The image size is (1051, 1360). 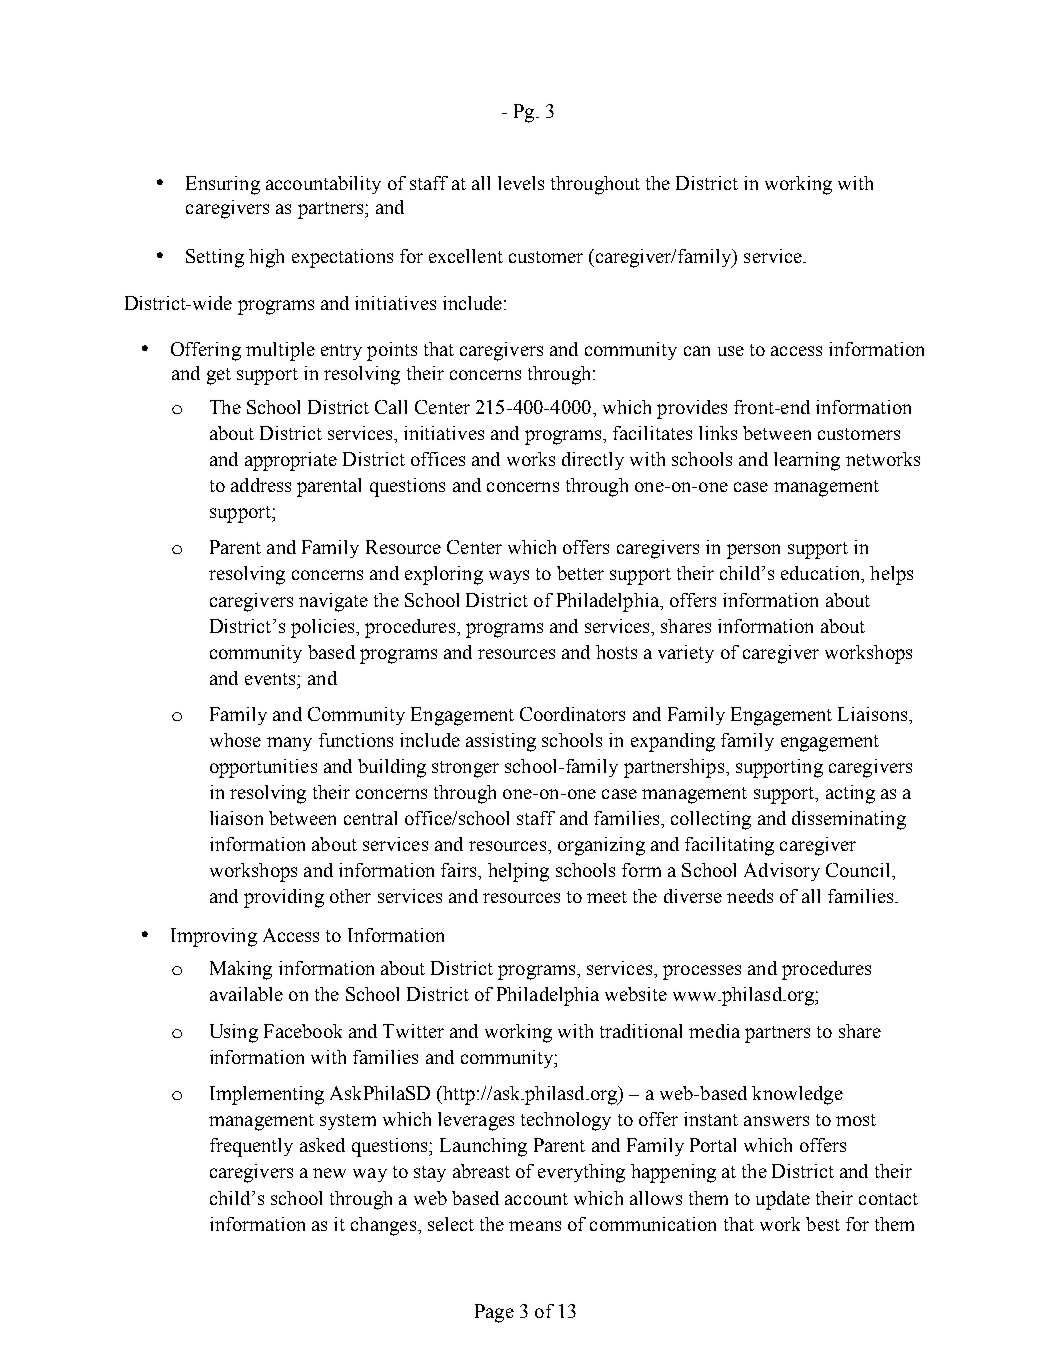 What do you see at coordinates (822, 574) in the document?
I see `education` at bounding box center [822, 574].
